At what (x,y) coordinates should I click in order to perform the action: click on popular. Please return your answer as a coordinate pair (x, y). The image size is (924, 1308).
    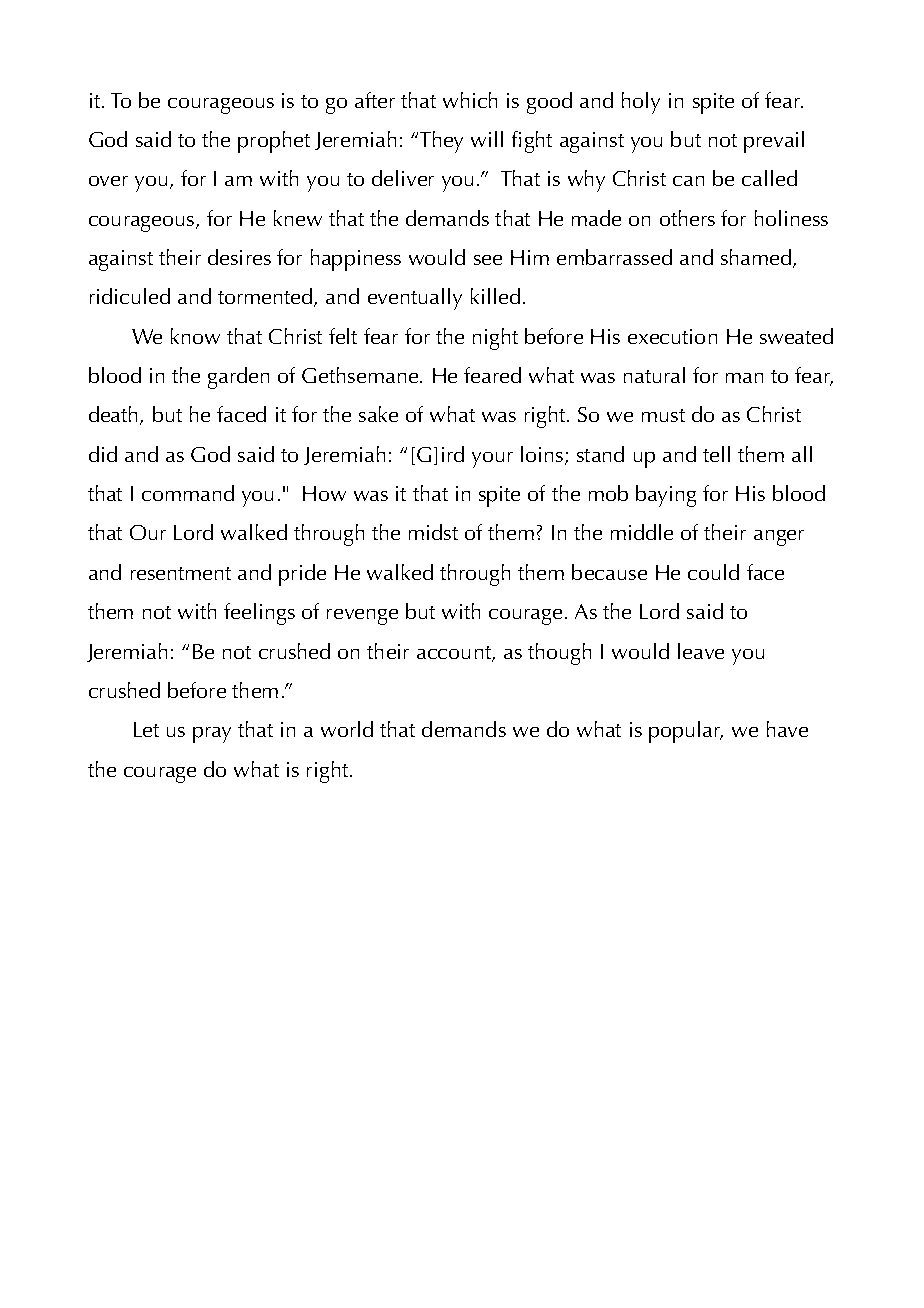
    Looking at the image, I should click on (686, 732).
